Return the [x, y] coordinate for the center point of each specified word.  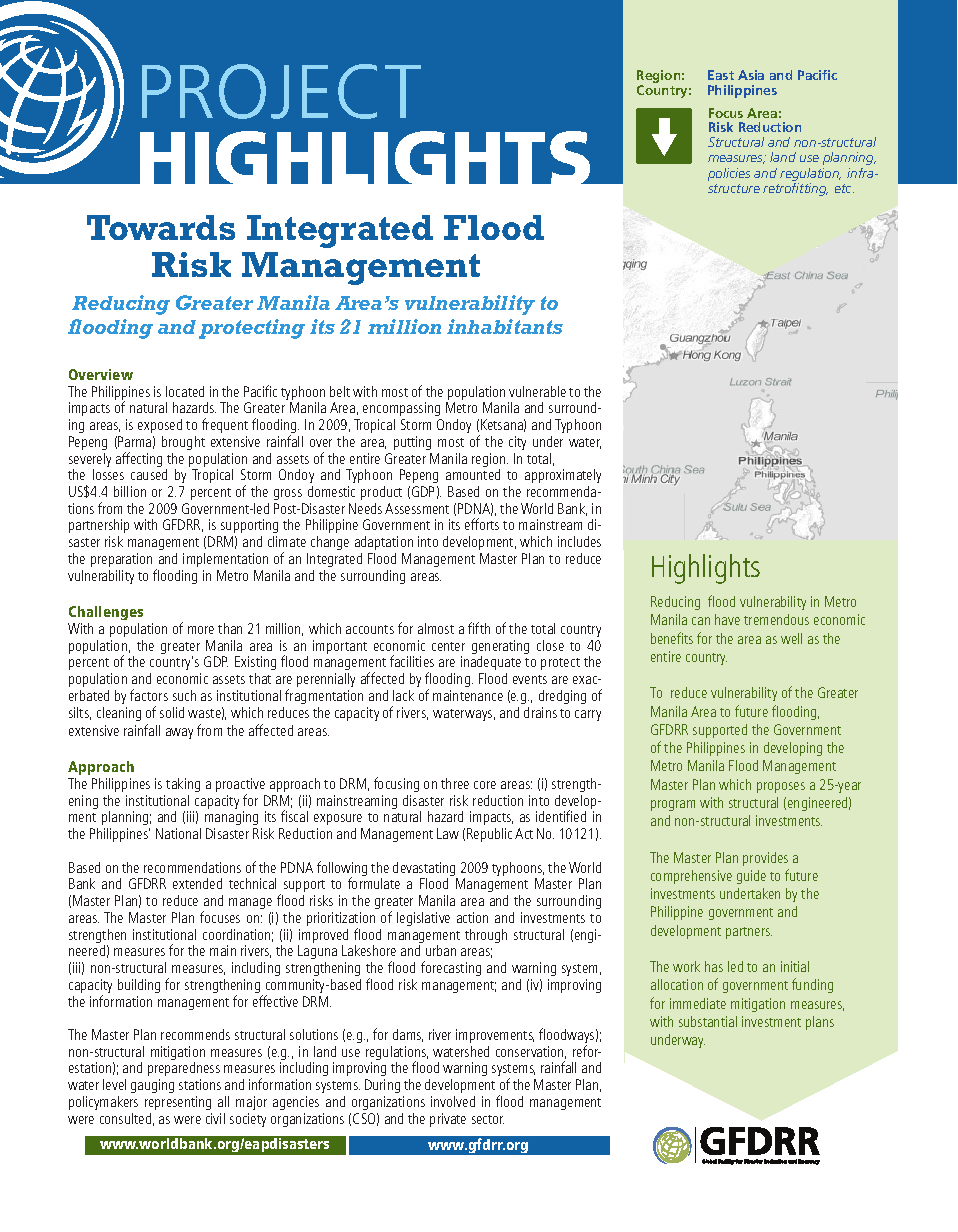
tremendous [776, 619]
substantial [708, 1021]
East [721, 75]
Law [448, 833]
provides [765, 859]
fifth [479, 628]
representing [178, 1103]
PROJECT [281, 91]
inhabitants [505, 326]
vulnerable [537, 391]
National [178, 833]
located [185, 391]
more [201, 630]
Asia [751, 75]
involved [453, 1101]
